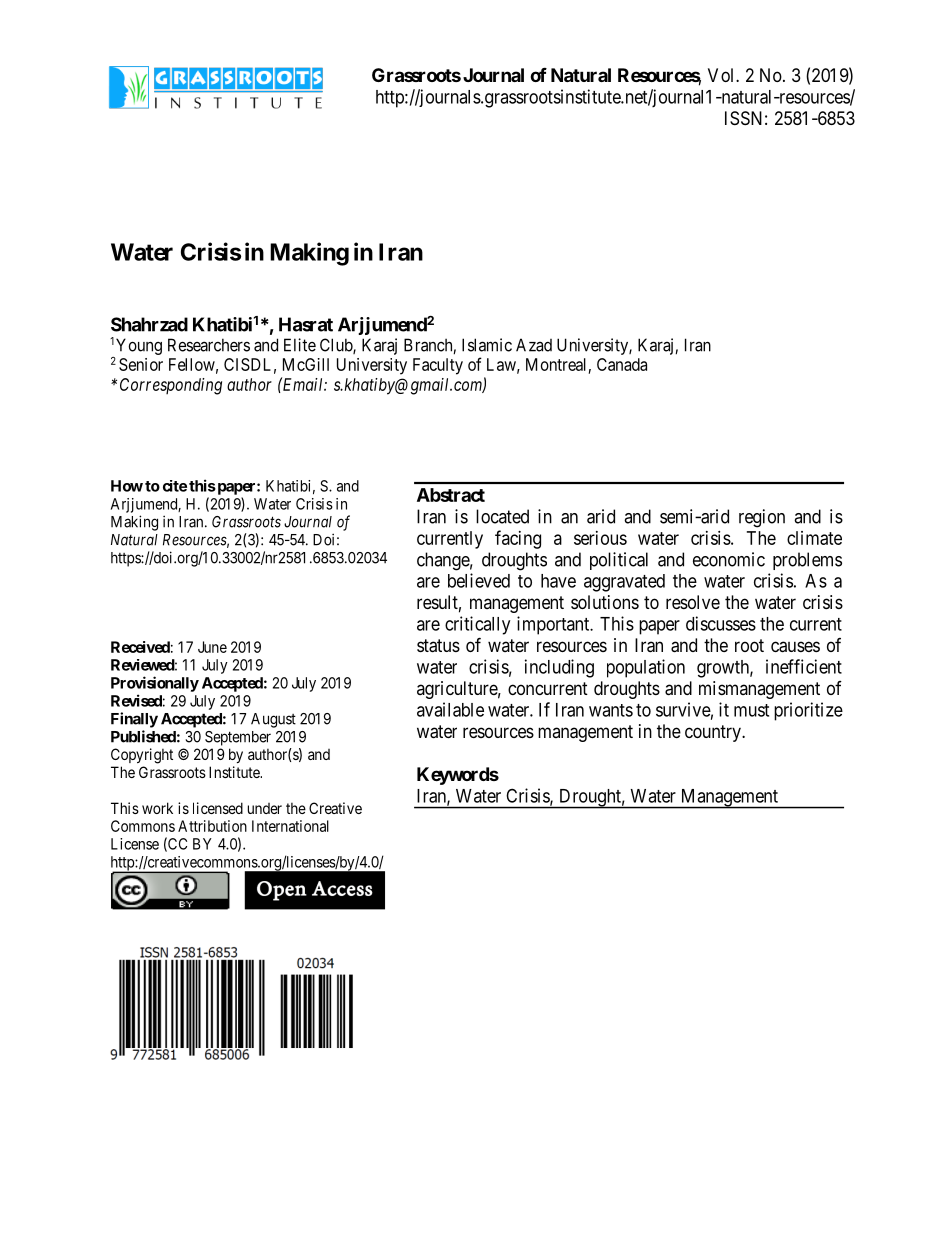  What do you see at coordinates (451, 495) in the screenshot?
I see `Abstract` at bounding box center [451, 495].
